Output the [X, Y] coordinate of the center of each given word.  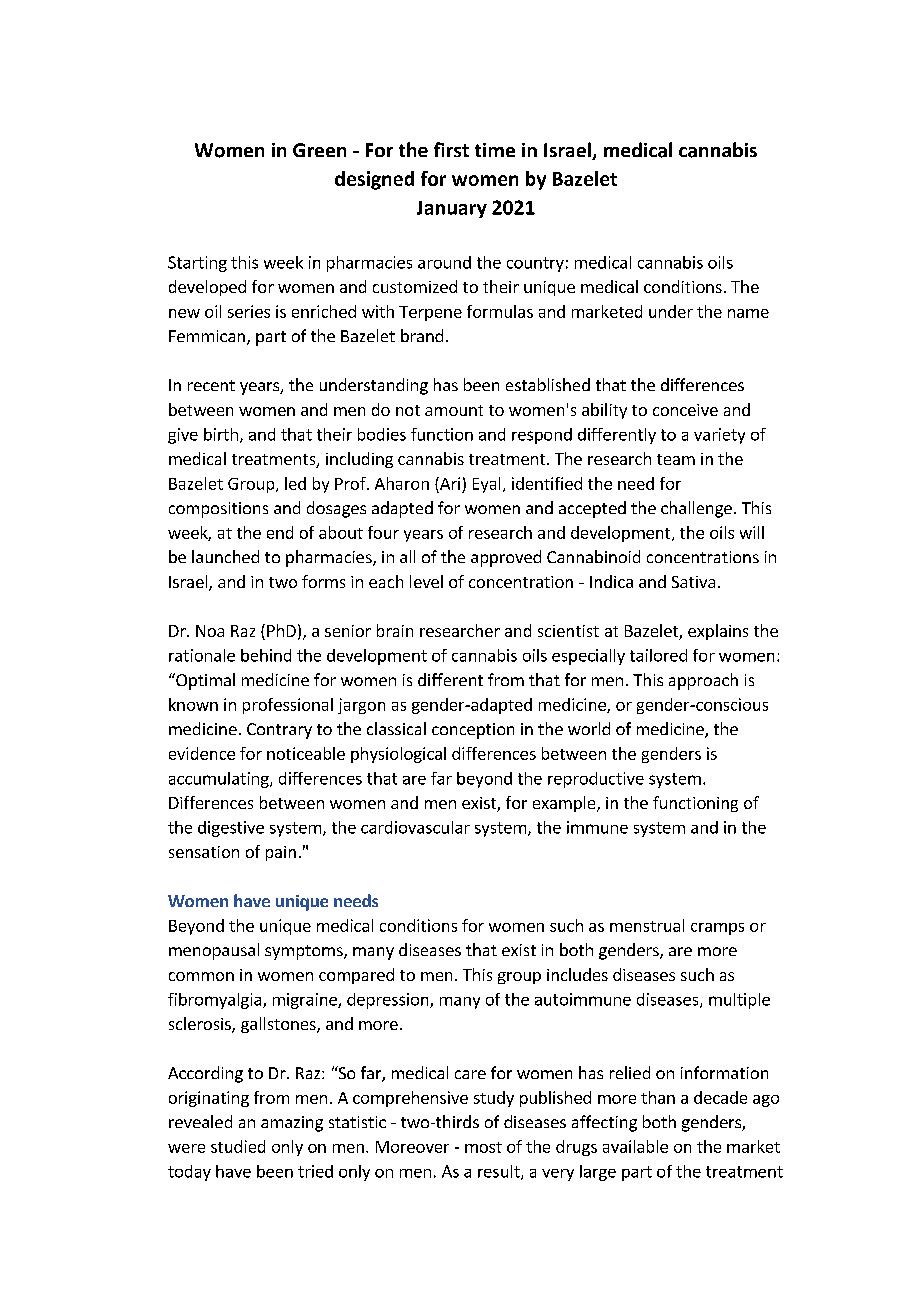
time [495, 150]
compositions [218, 510]
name [748, 313]
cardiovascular [415, 827]
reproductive [596, 780]
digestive [231, 829]
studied [238, 1146]
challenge [696, 509]
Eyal [486, 485]
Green [319, 150]
